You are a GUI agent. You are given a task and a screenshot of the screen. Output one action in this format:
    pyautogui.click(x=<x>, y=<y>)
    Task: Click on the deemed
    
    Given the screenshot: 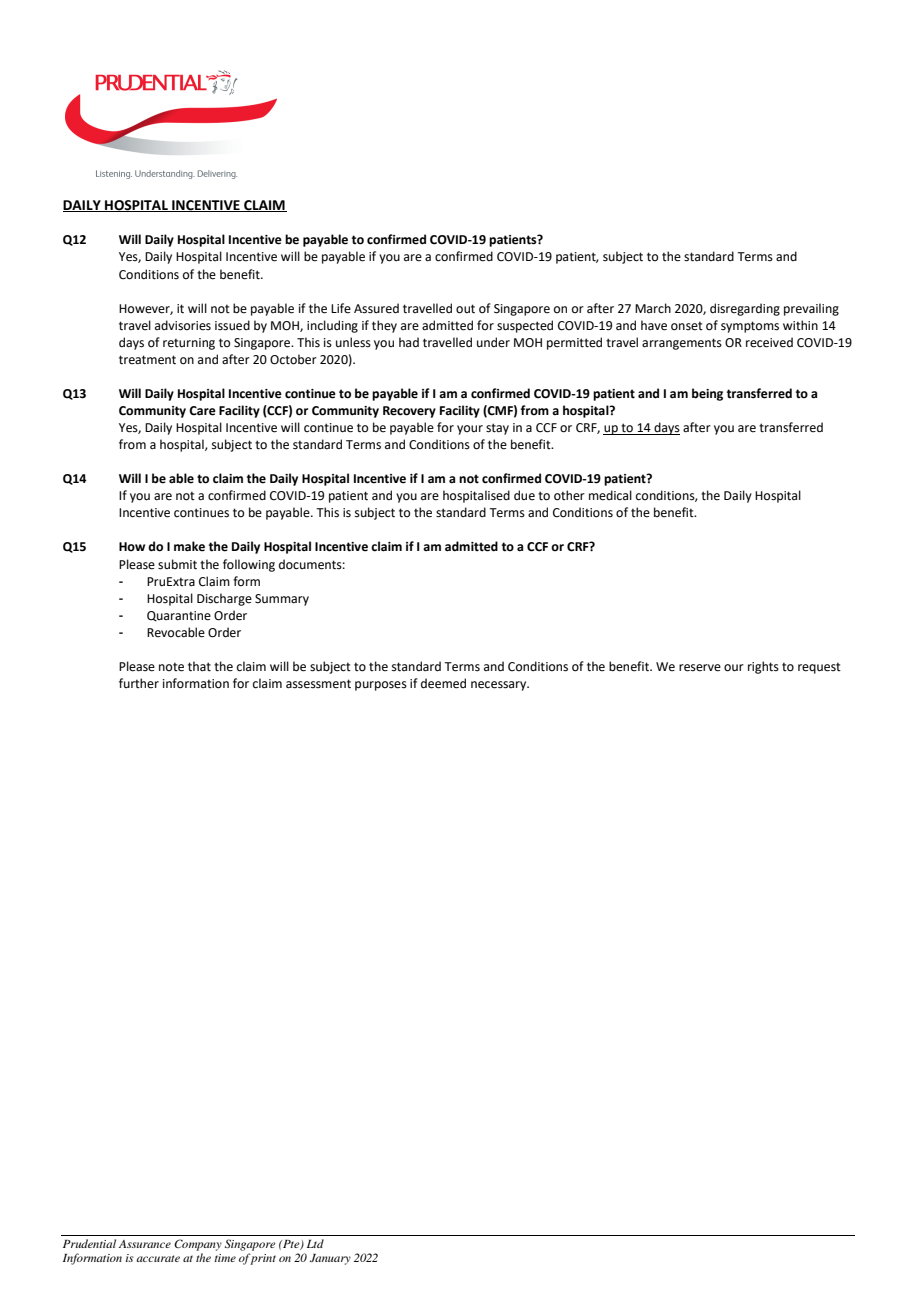 What is the action you would take?
    pyautogui.click(x=443, y=683)
